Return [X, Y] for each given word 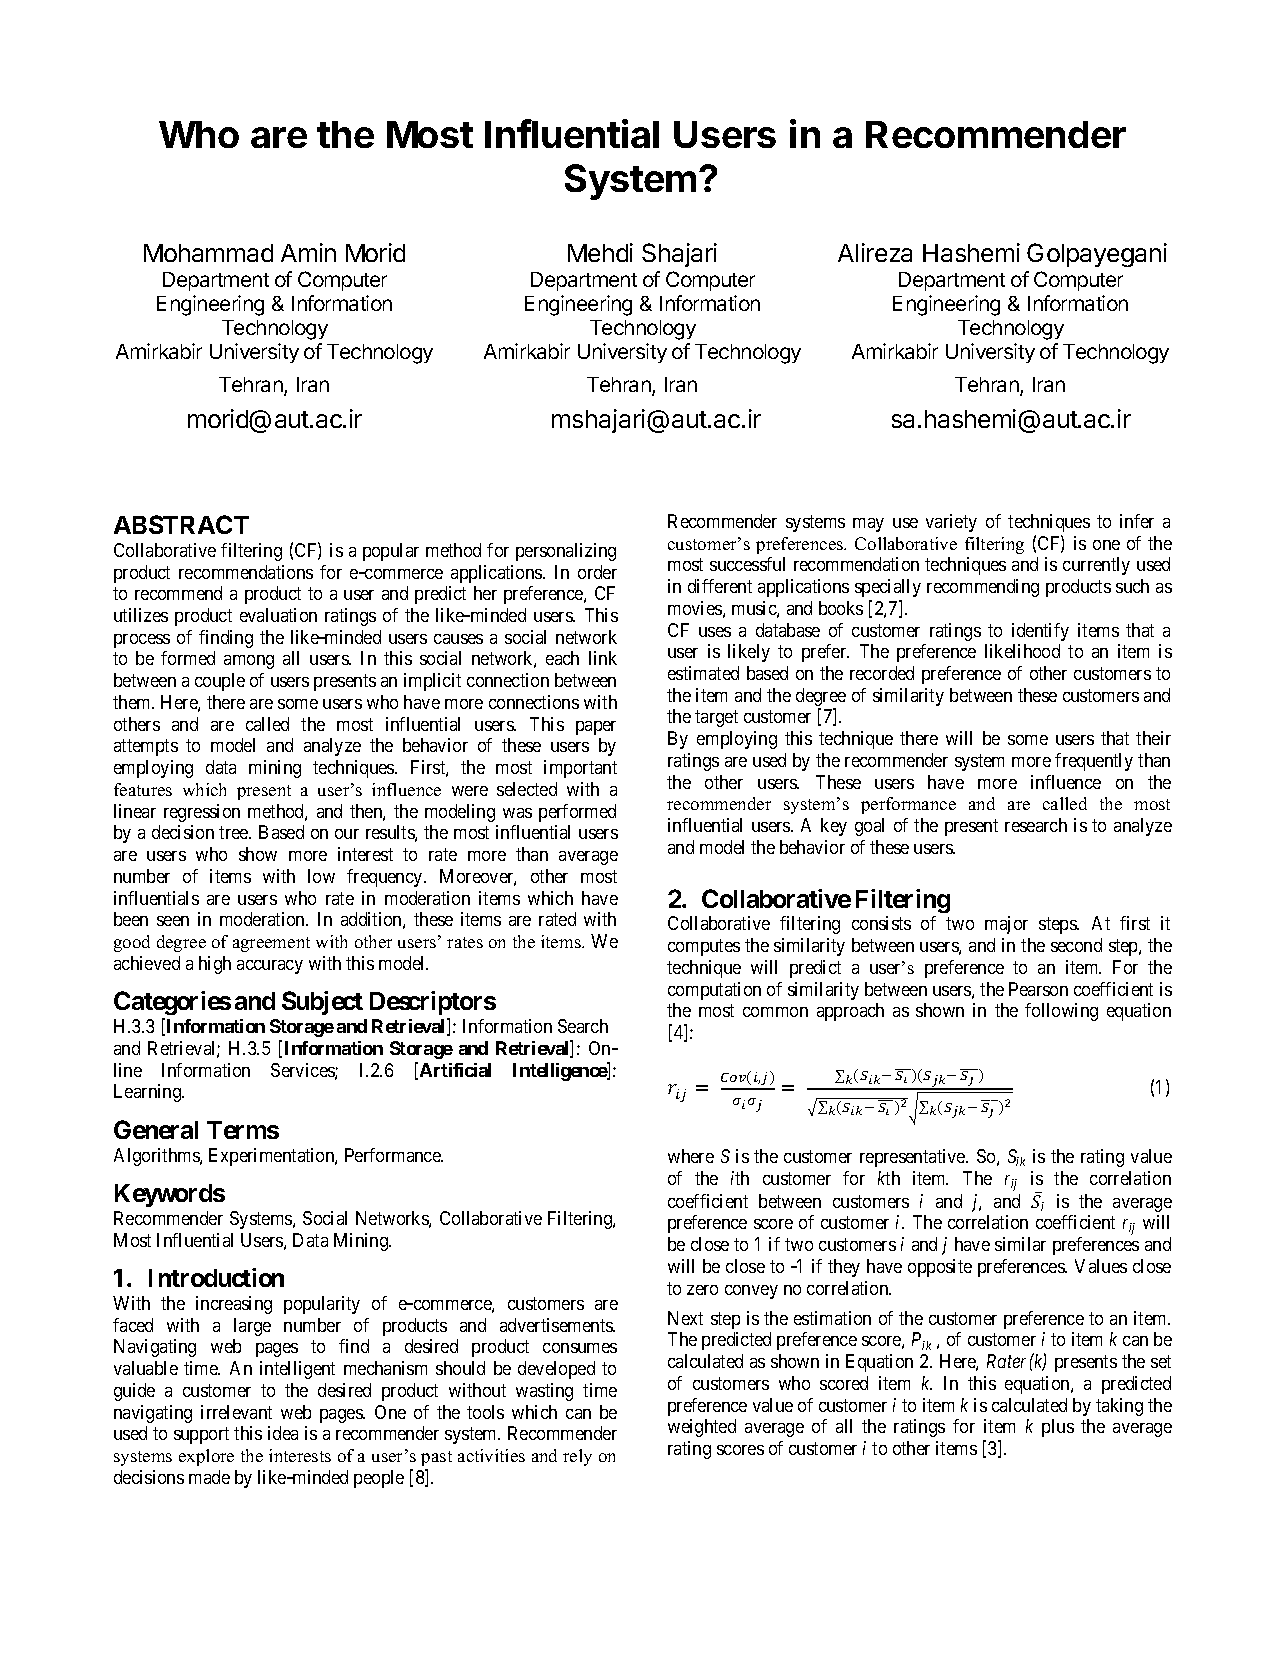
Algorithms [157, 1157]
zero [702, 1290]
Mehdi [600, 252]
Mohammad [208, 253]
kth [889, 1178]
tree [234, 832]
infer [1137, 521]
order [597, 572]
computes [704, 947]
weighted [702, 1428]
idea [283, 1433]
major [1006, 925]
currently [1096, 566]
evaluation [278, 615]
